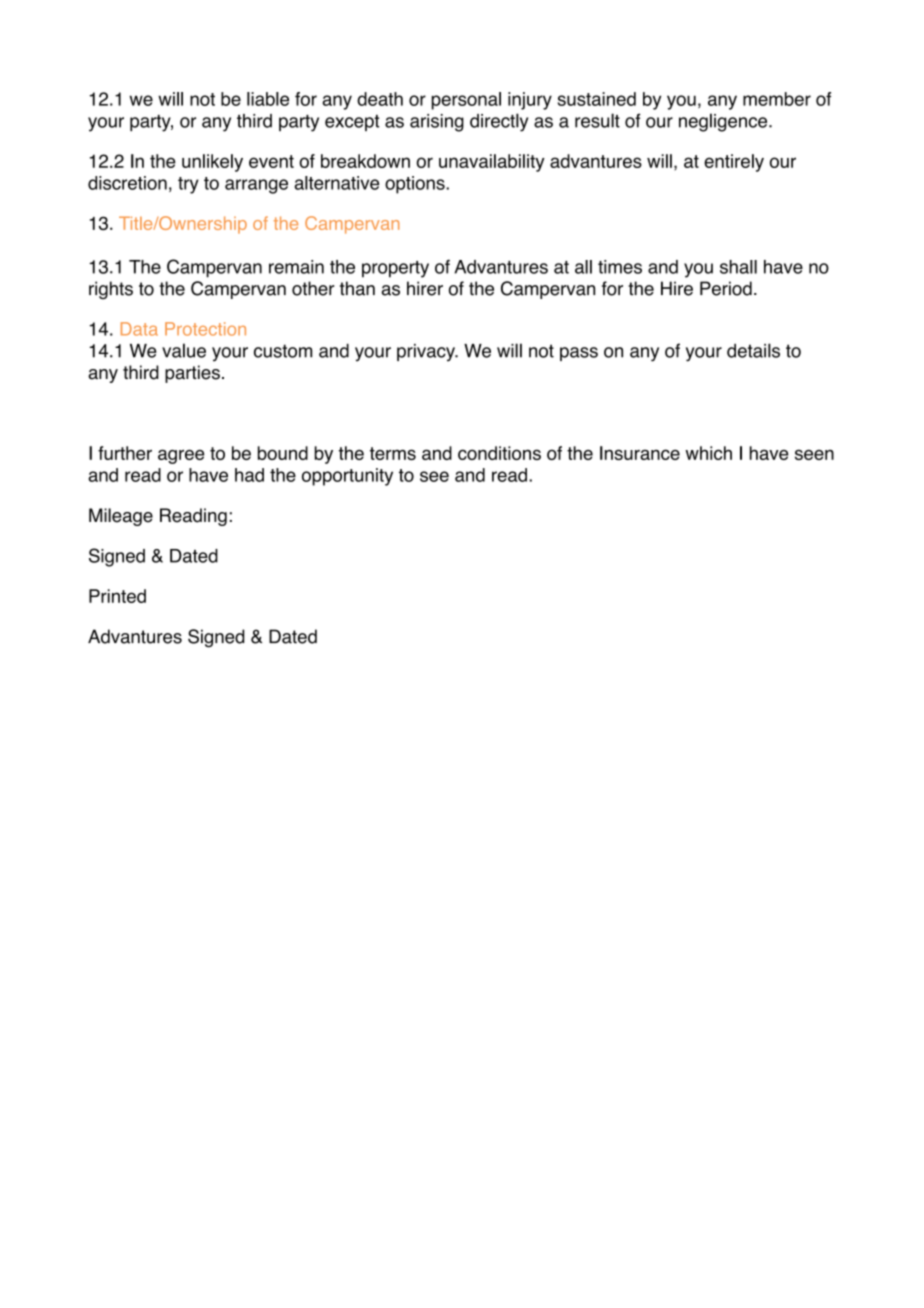 Image resolution: width=924 pixels, height=1308 pixels. I want to click on negligence, so click(724, 122).
